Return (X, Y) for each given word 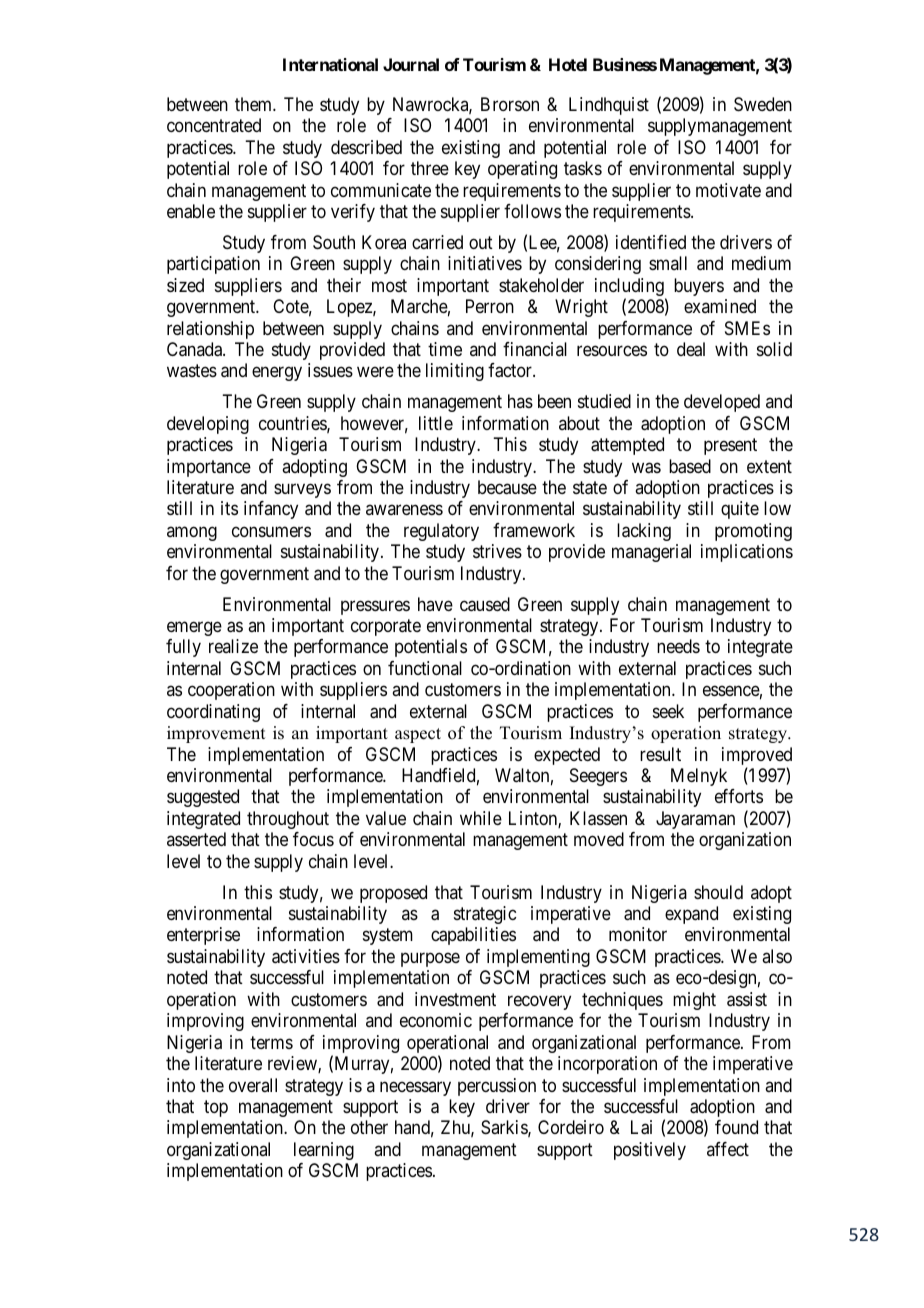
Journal (411, 64)
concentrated (214, 125)
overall (253, 1085)
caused (485, 604)
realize (233, 646)
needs (678, 646)
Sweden (763, 104)
